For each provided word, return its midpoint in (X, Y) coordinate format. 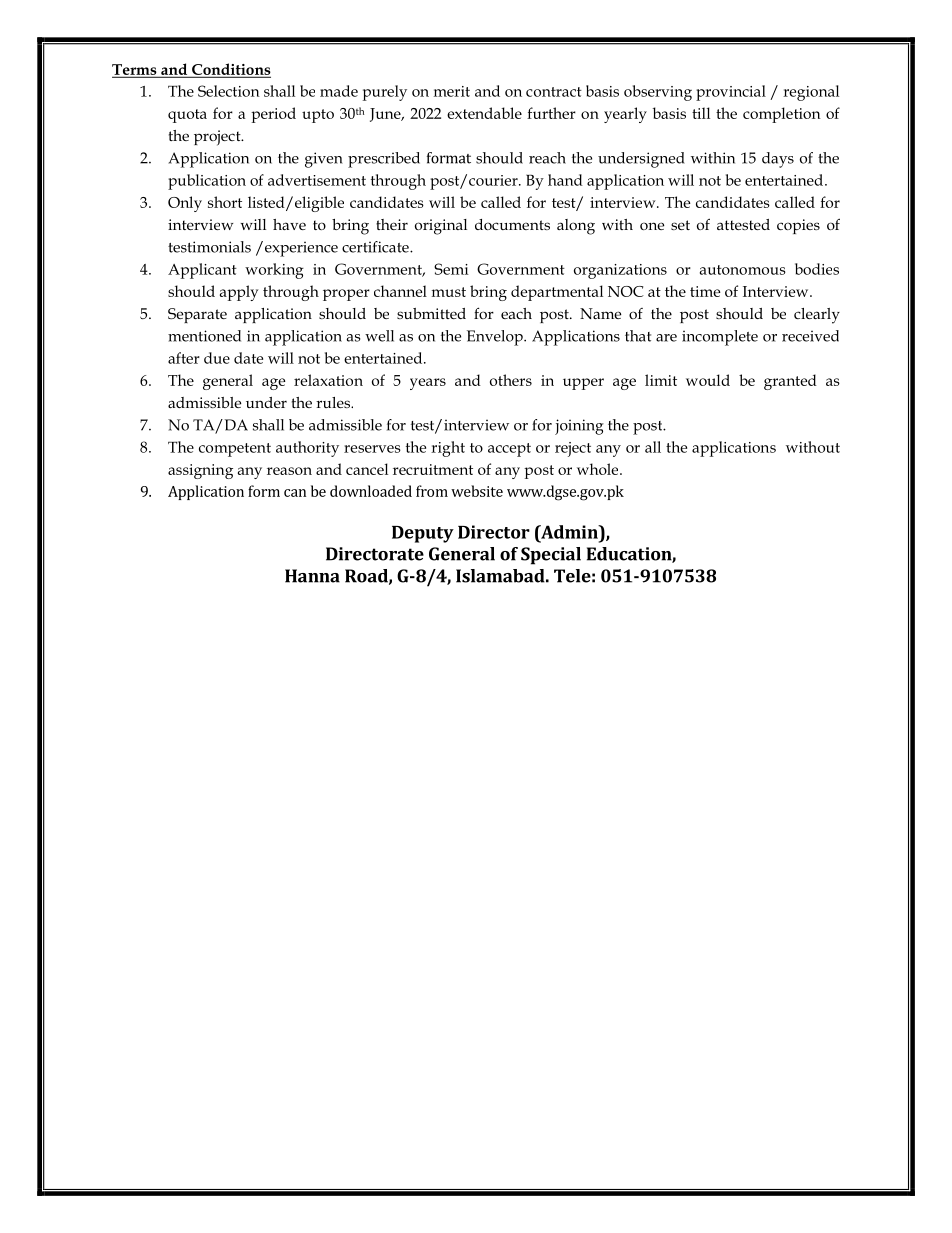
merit (452, 91)
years (428, 384)
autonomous (743, 270)
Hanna (312, 576)
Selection (229, 91)
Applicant (202, 271)
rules (334, 402)
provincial (731, 93)
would (708, 380)
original (441, 227)
